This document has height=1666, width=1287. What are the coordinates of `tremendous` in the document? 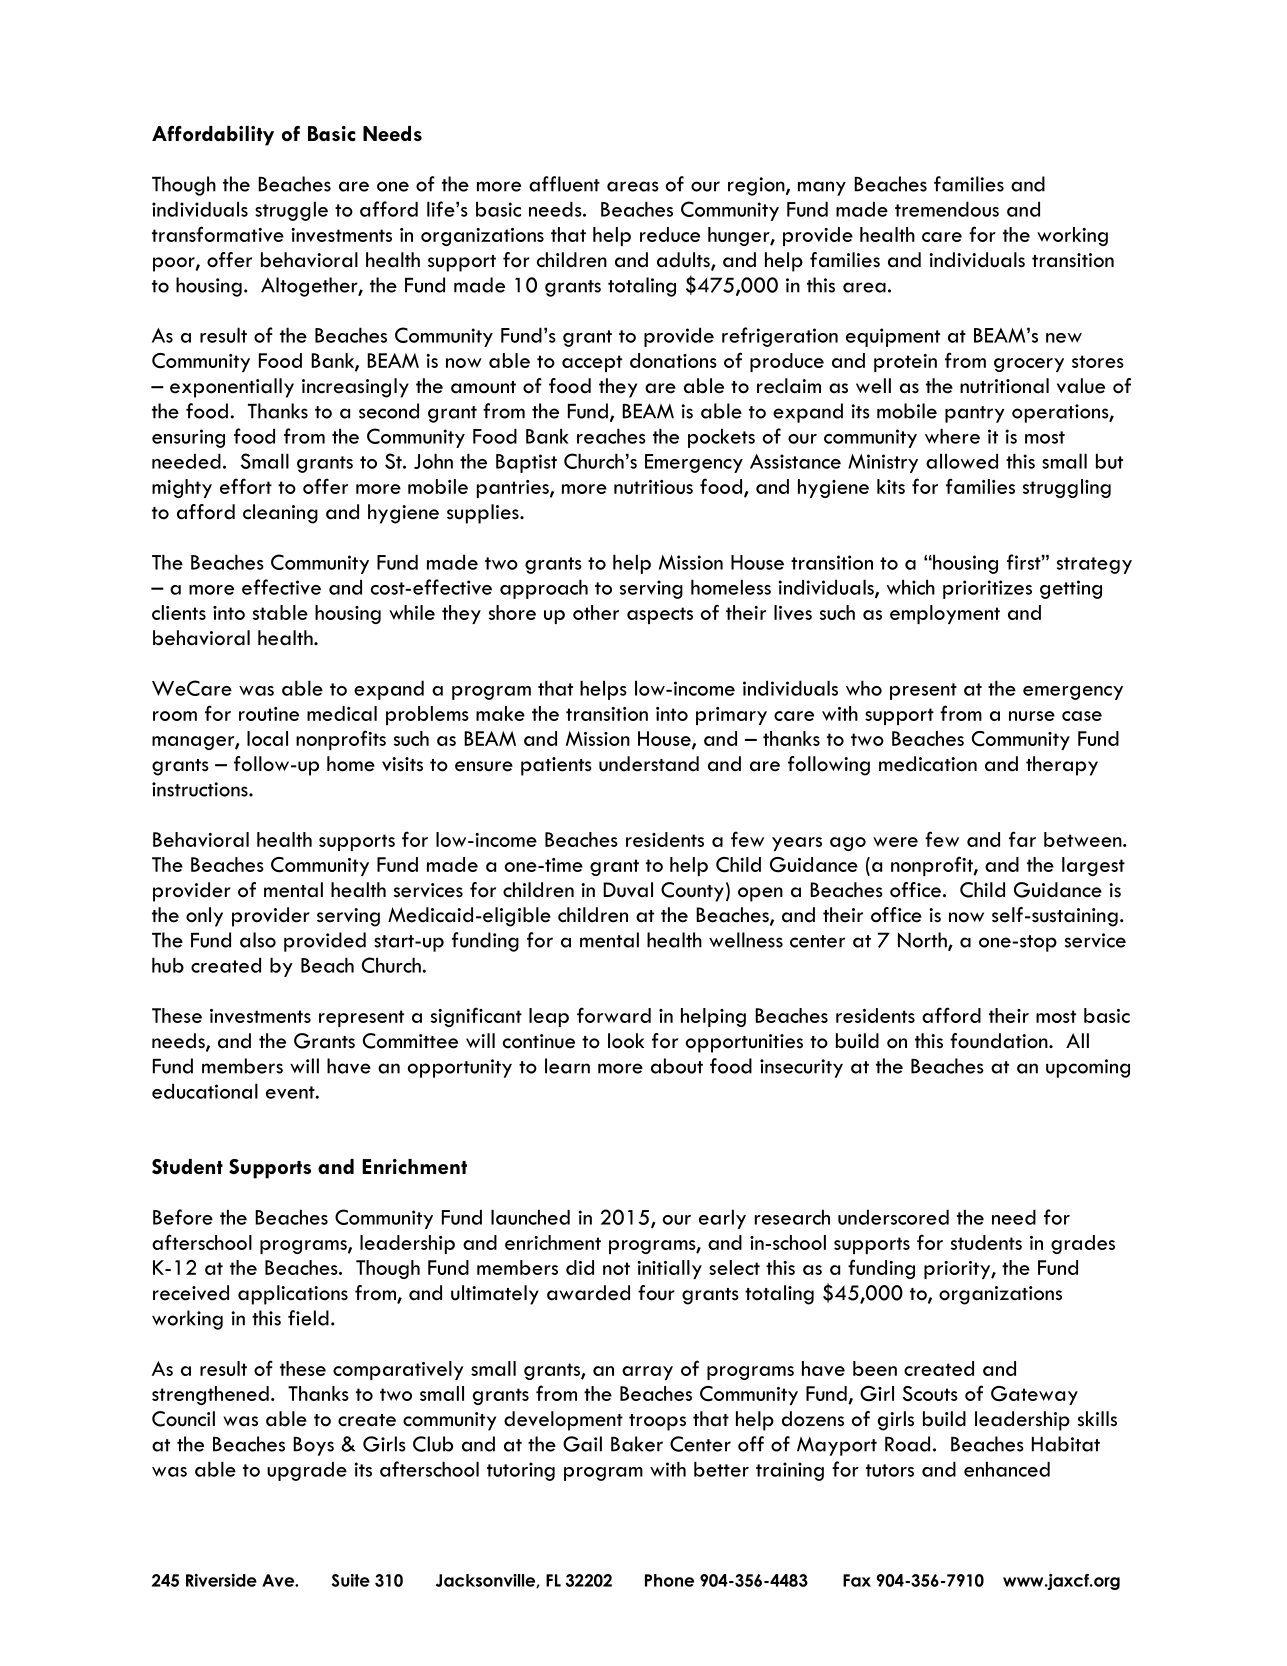 It's located at (947, 209).
